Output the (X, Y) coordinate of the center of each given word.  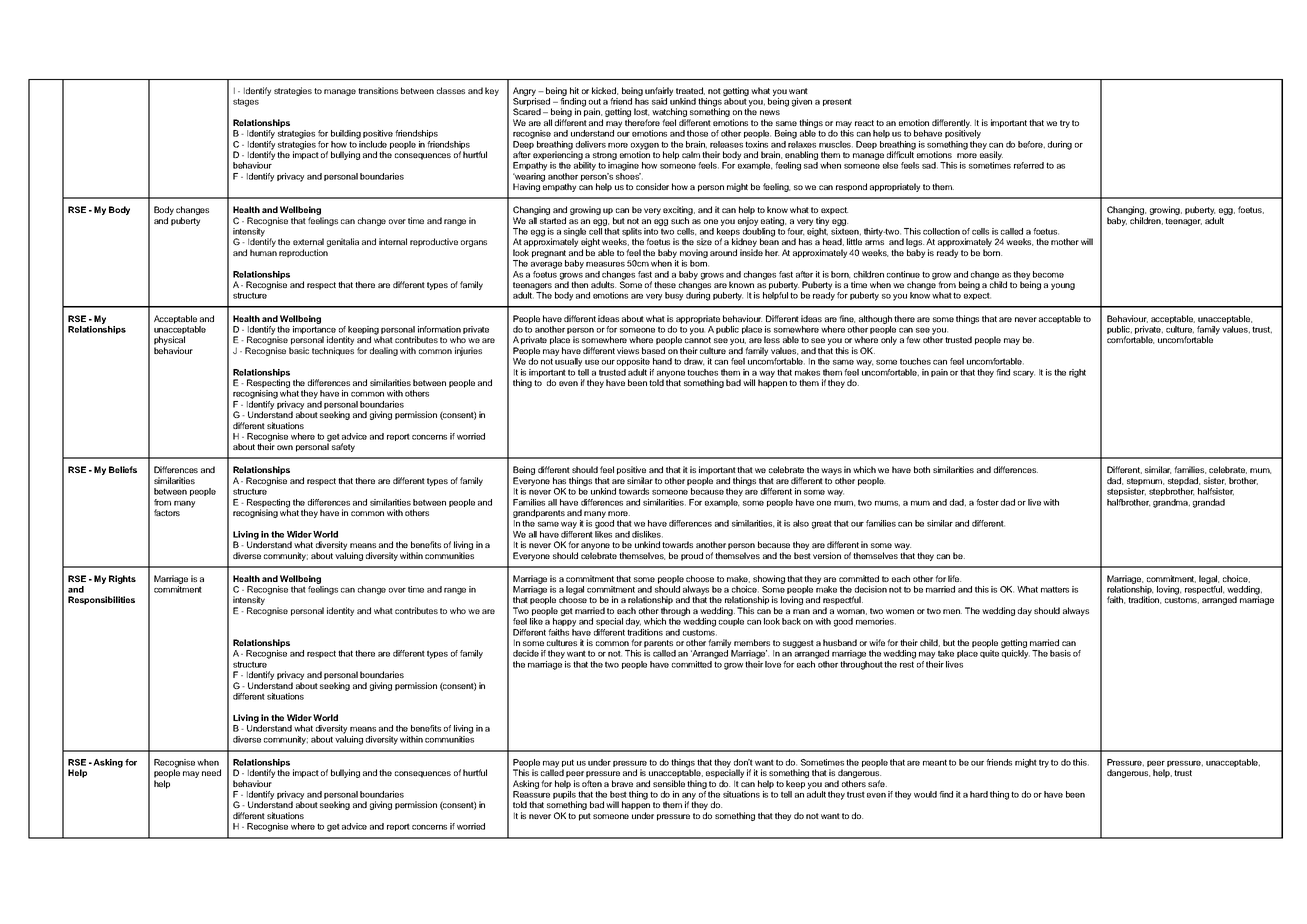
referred (1029, 165)
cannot (698, 340)
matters (1055, 589)
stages (246, 102)
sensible (669, 783)
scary (1024, 374)
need (211, 772)
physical (169, 342)
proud (692, 556)
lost (641, 112)
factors (167, 512)
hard (979, 794)
